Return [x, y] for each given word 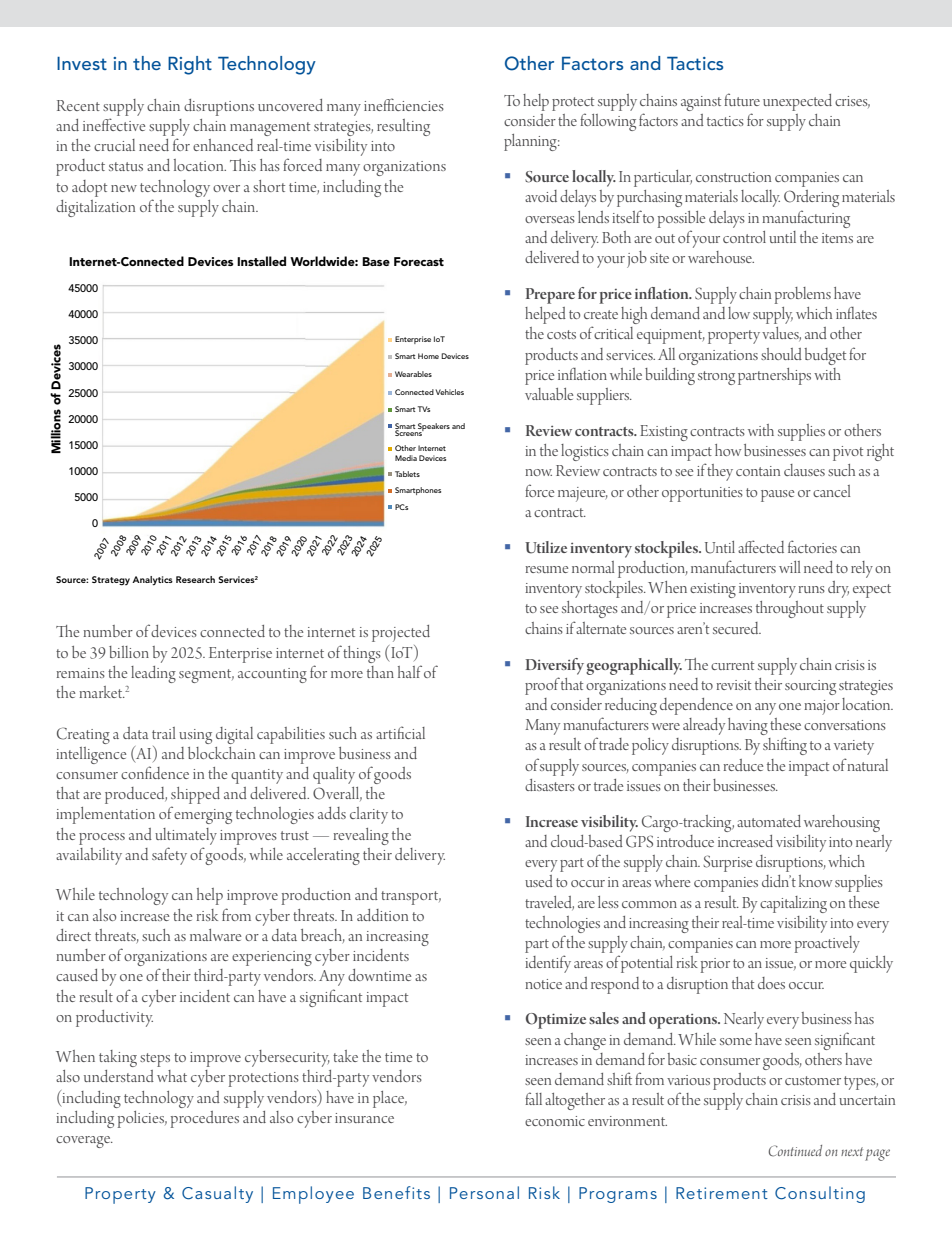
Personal [484, 1192]
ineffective [114, 124]
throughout [790, 609]
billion [129, 652]
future [742, 99]
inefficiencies [404, 104]
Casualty [217, 1194]
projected [401, 633]
